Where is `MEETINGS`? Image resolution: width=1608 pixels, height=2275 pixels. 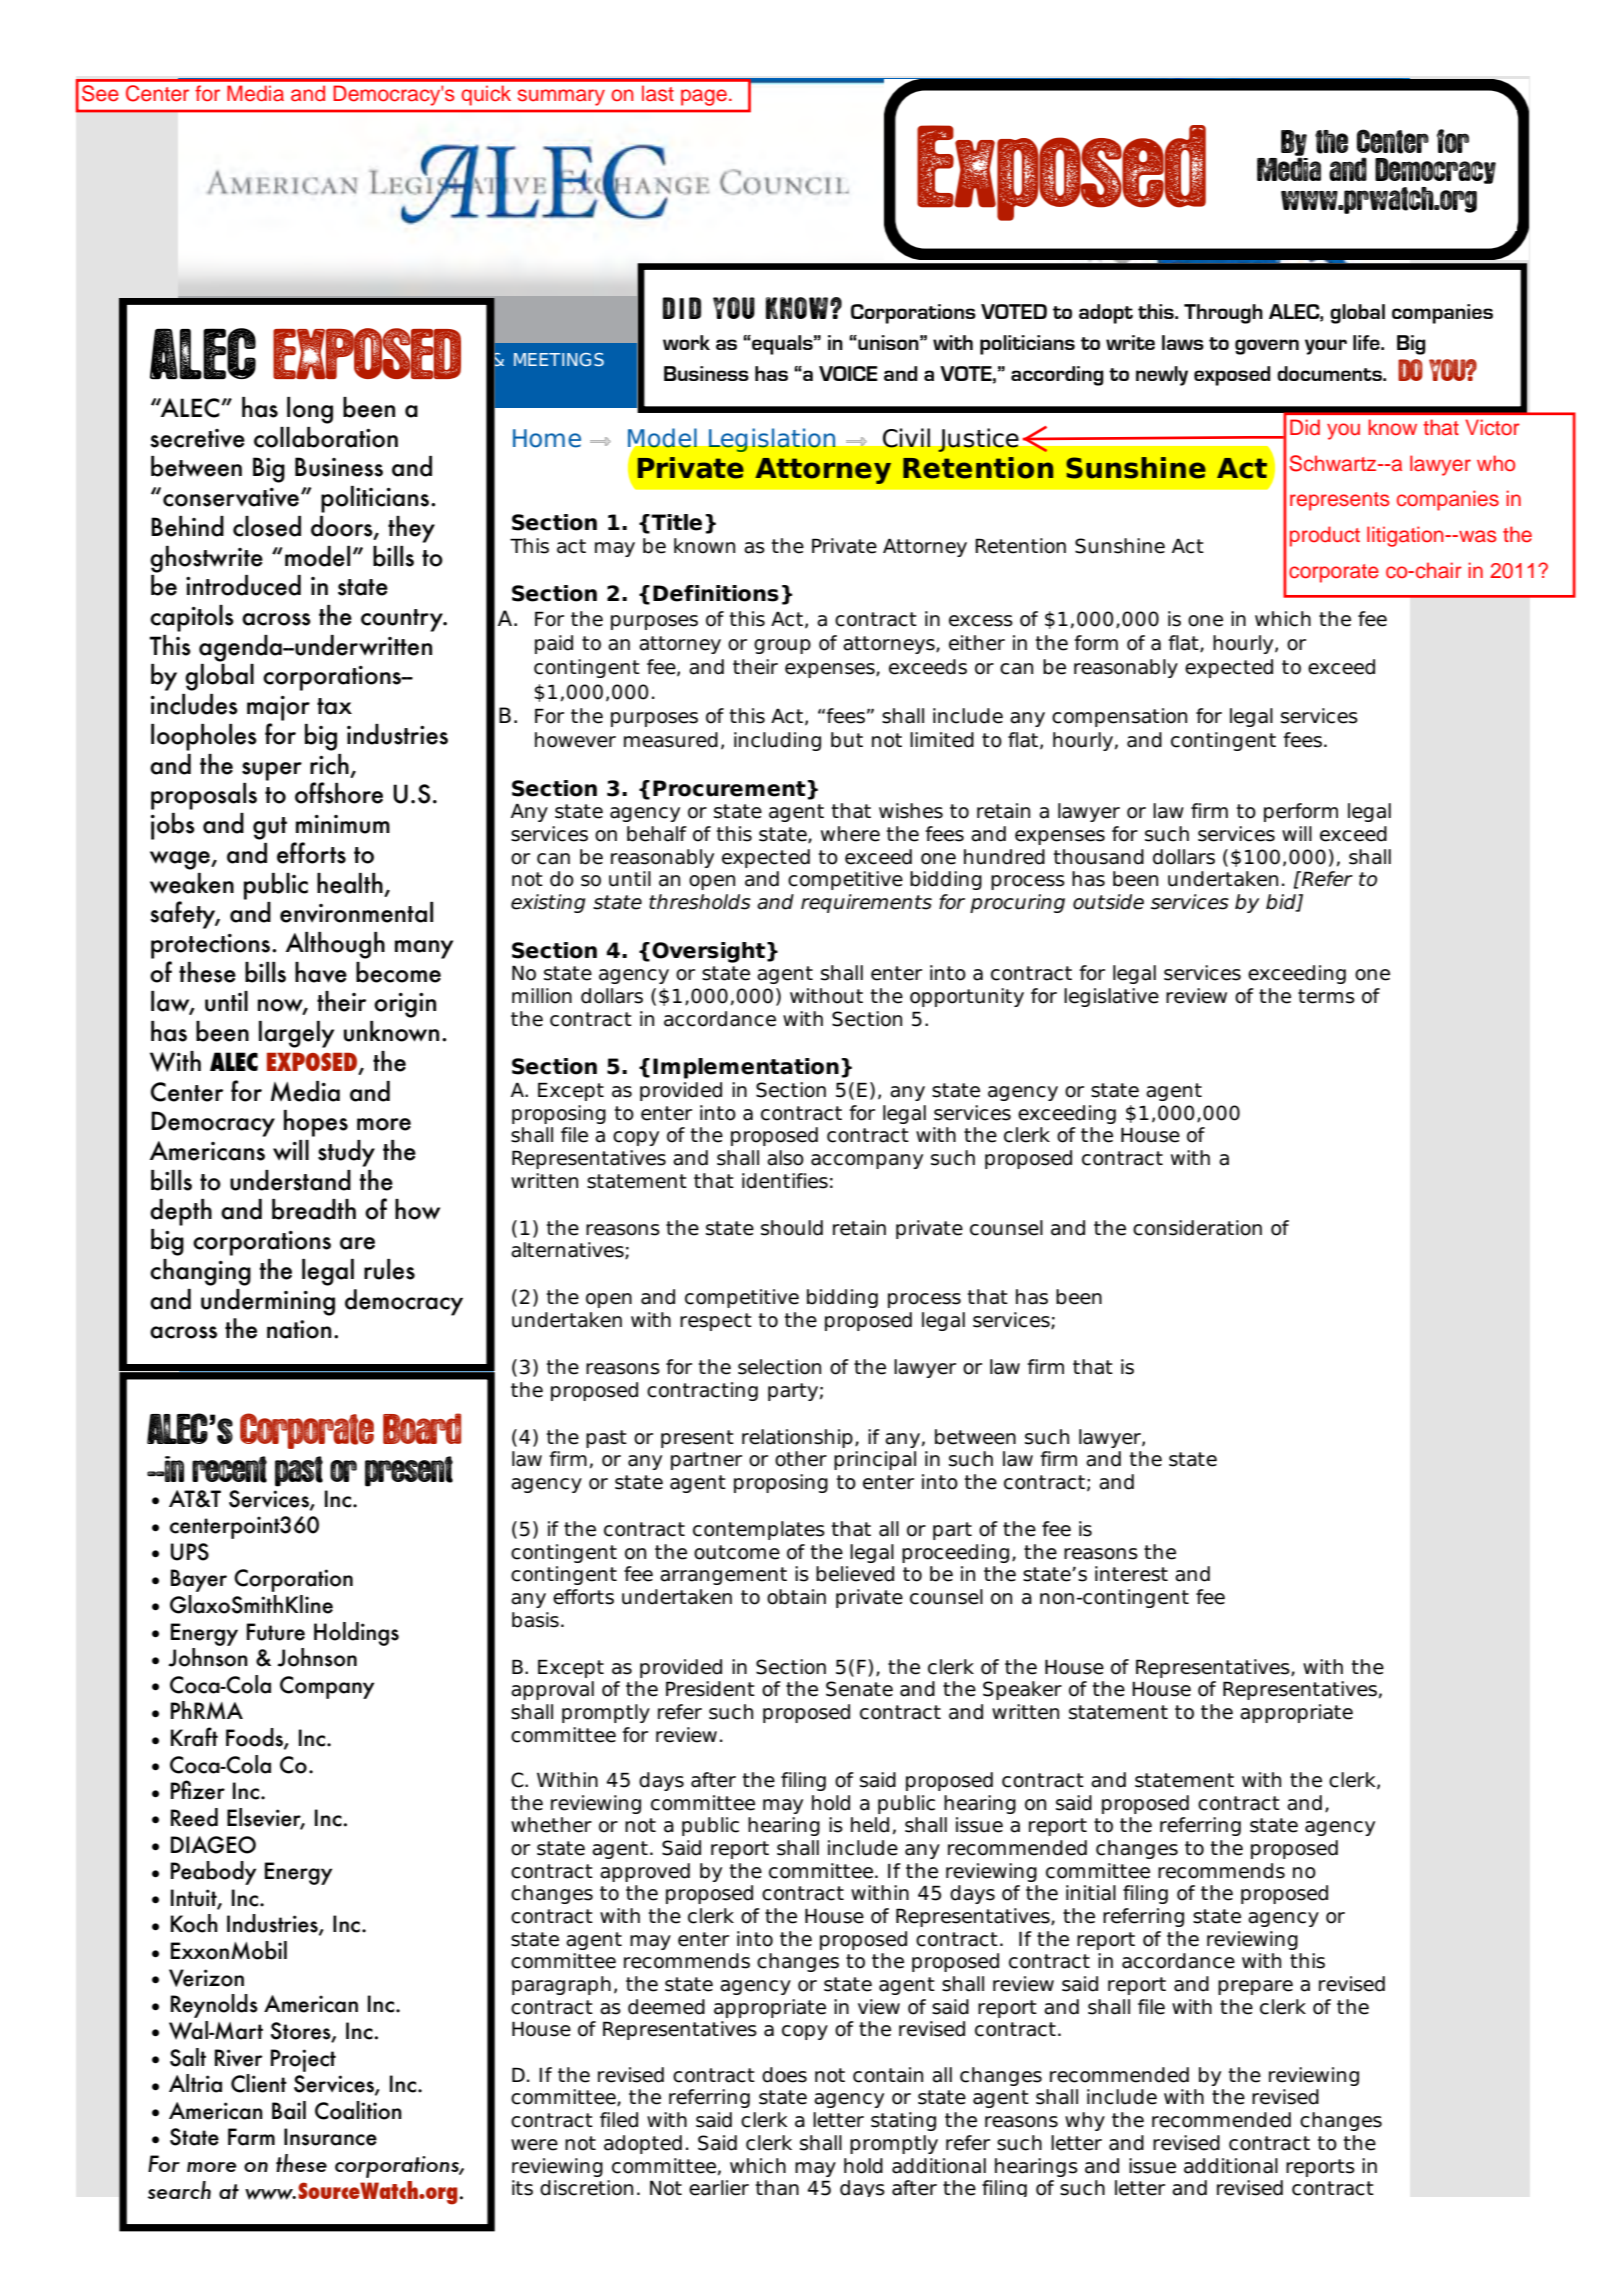 MEETINGS is located at coordinates (559, 359).
